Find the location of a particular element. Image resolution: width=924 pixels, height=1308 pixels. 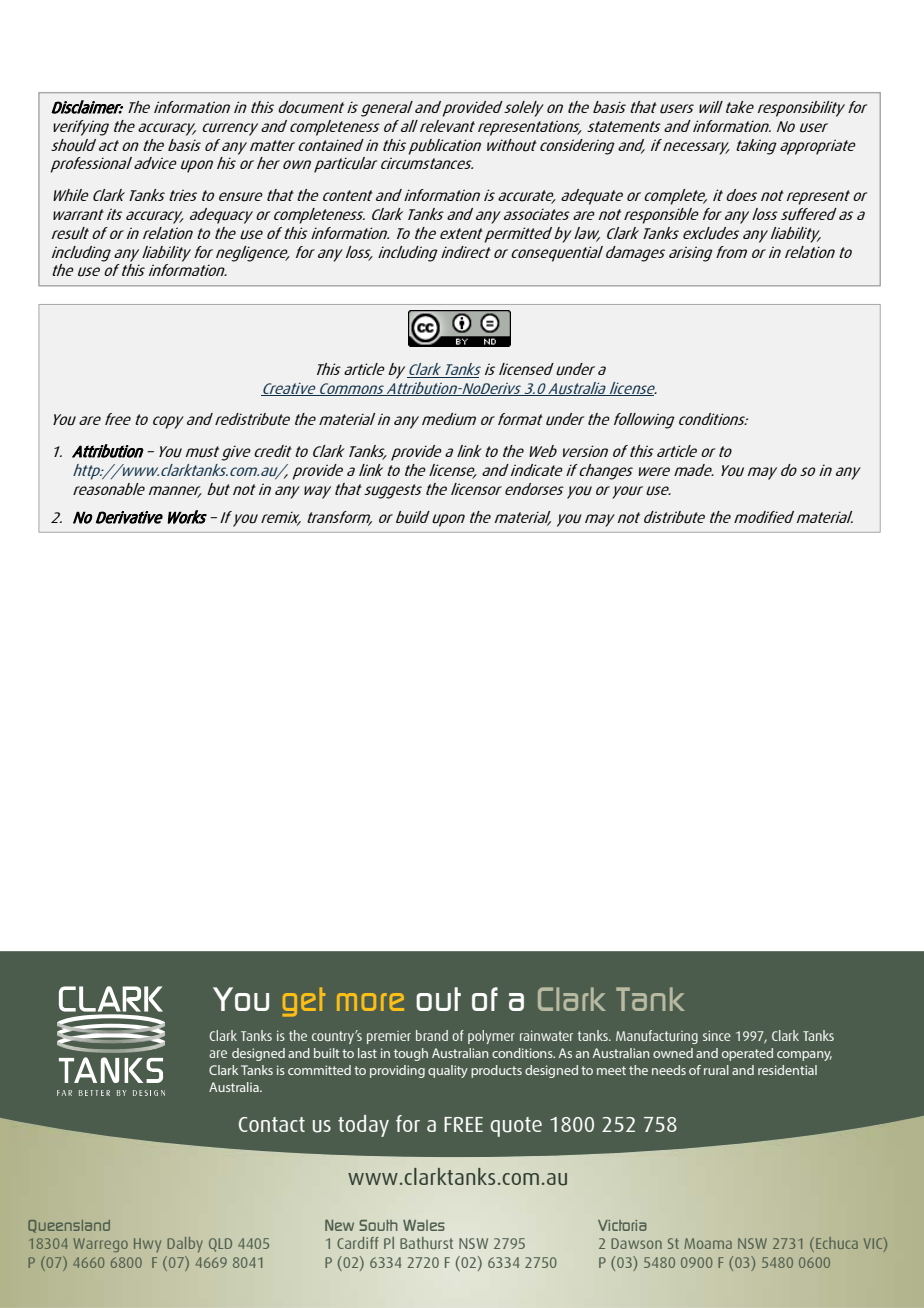

quote is located at coordinates (516, 1127).
